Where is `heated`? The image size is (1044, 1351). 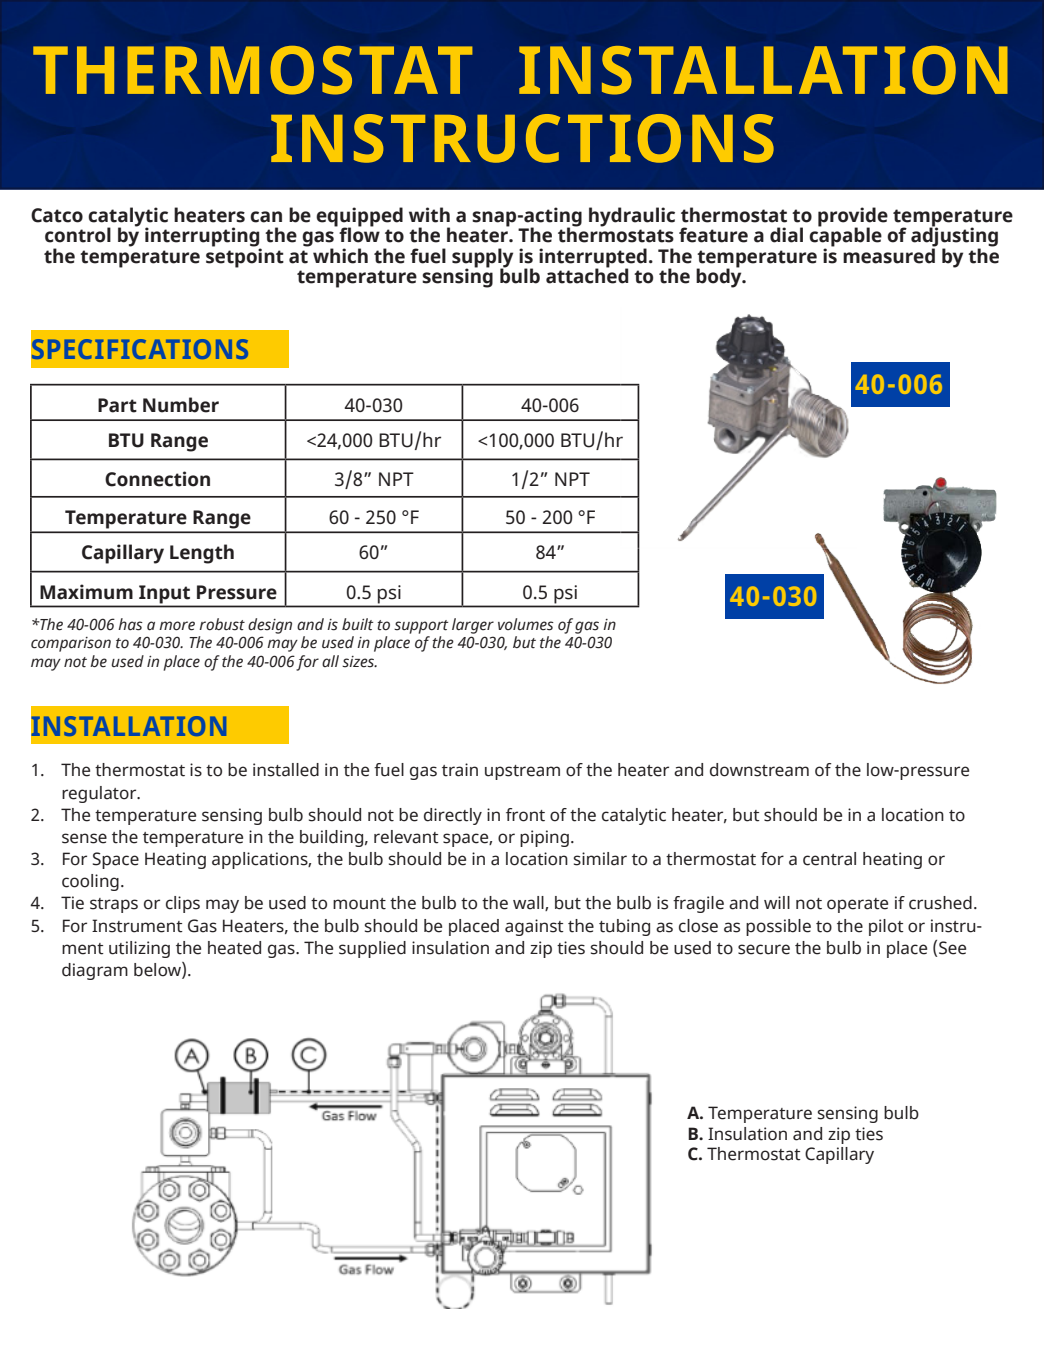
heated is located at coordinates (234, 948).
